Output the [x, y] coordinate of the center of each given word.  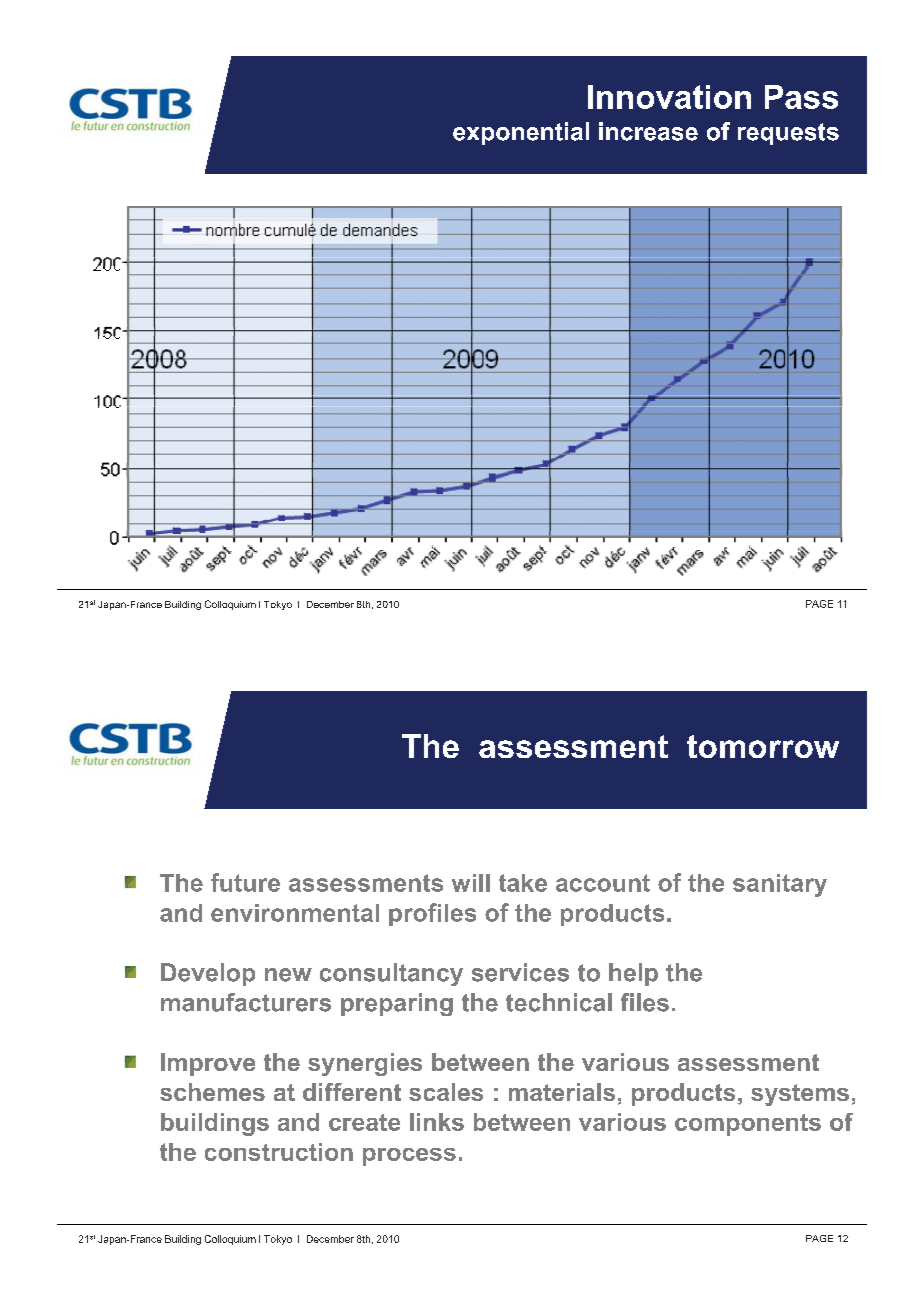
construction [279, 1152]
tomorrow [763, 746]
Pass [801, 97]
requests [788, 134]
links [437, 1122]
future [245, 882]
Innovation [669, 97]
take [523, 883]
